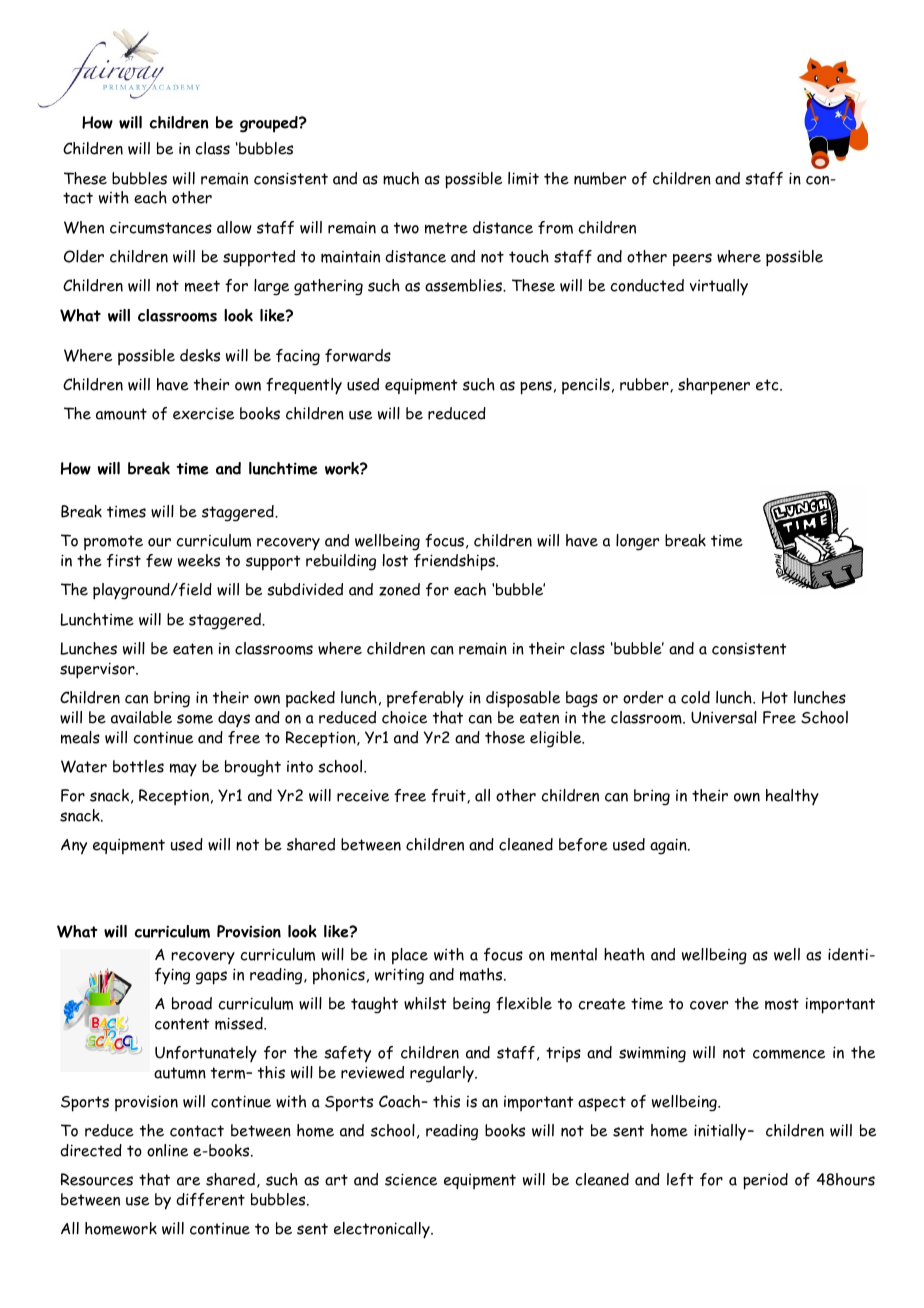  I want to click on preferably, so click(425, 699).
